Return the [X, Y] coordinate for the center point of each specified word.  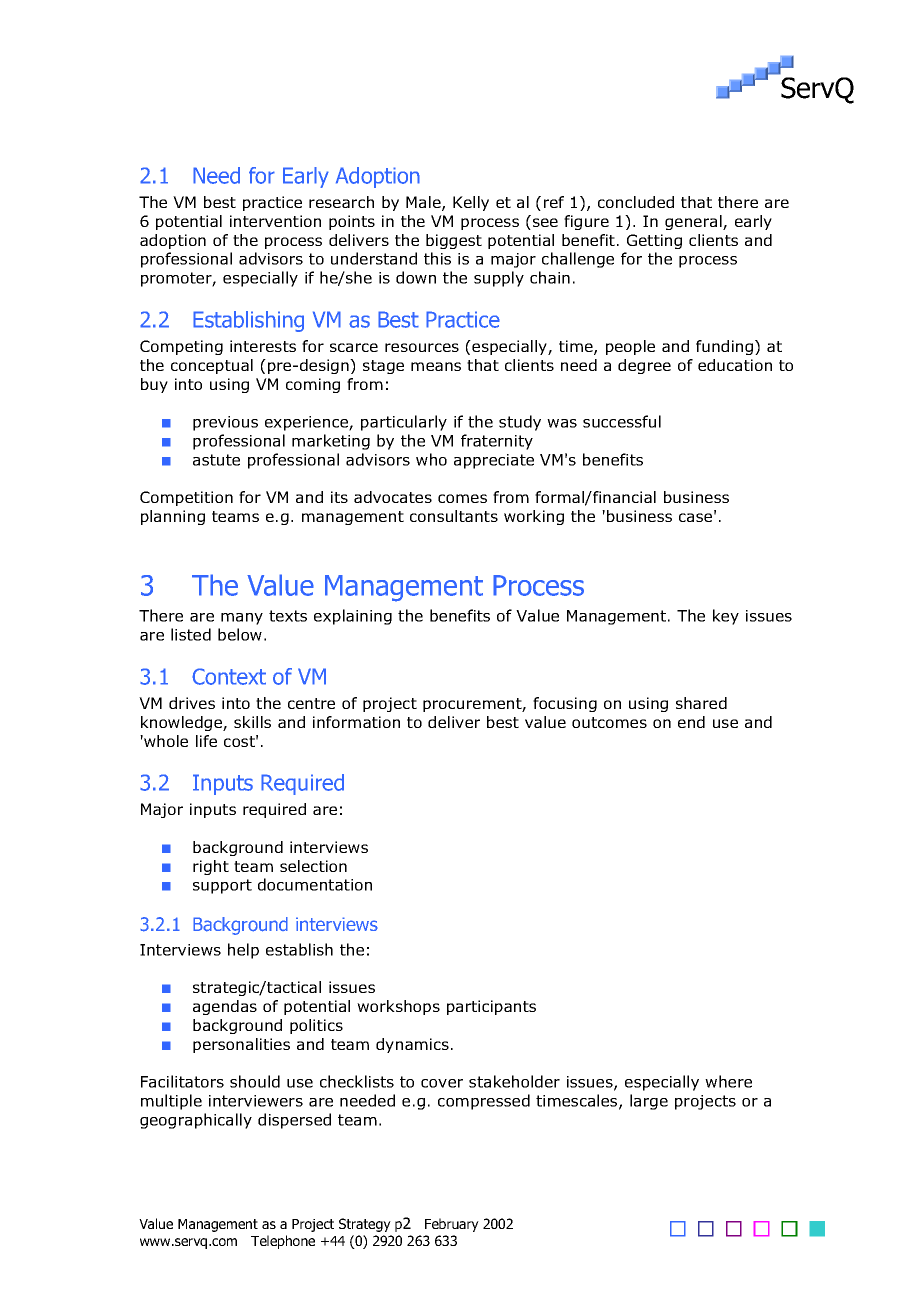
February [452, 1225]
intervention [275, 221]
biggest [454, 241]
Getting [654, 241]
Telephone [283, 1242]
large [649, 1102]
